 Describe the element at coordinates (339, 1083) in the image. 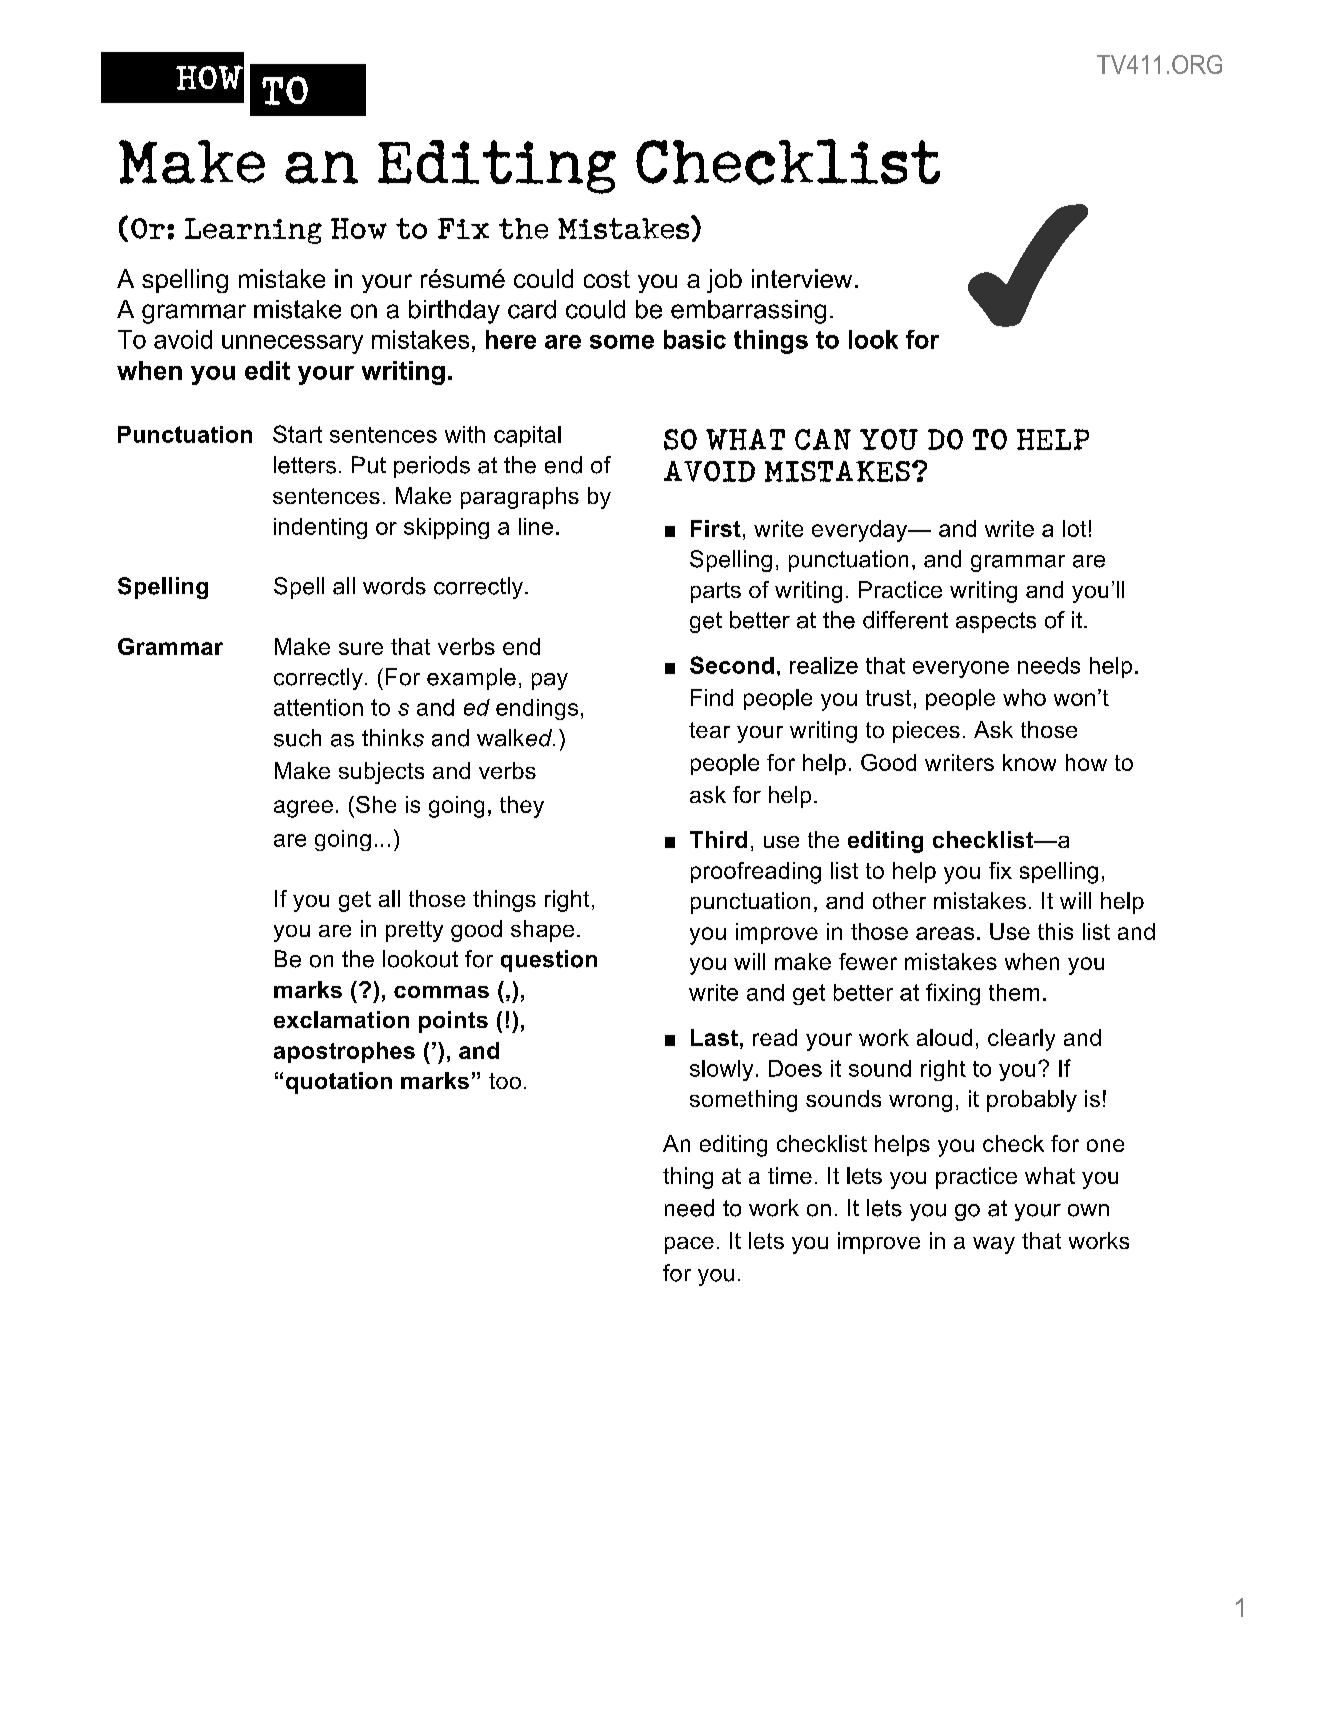

I see `quotation` at that location.
